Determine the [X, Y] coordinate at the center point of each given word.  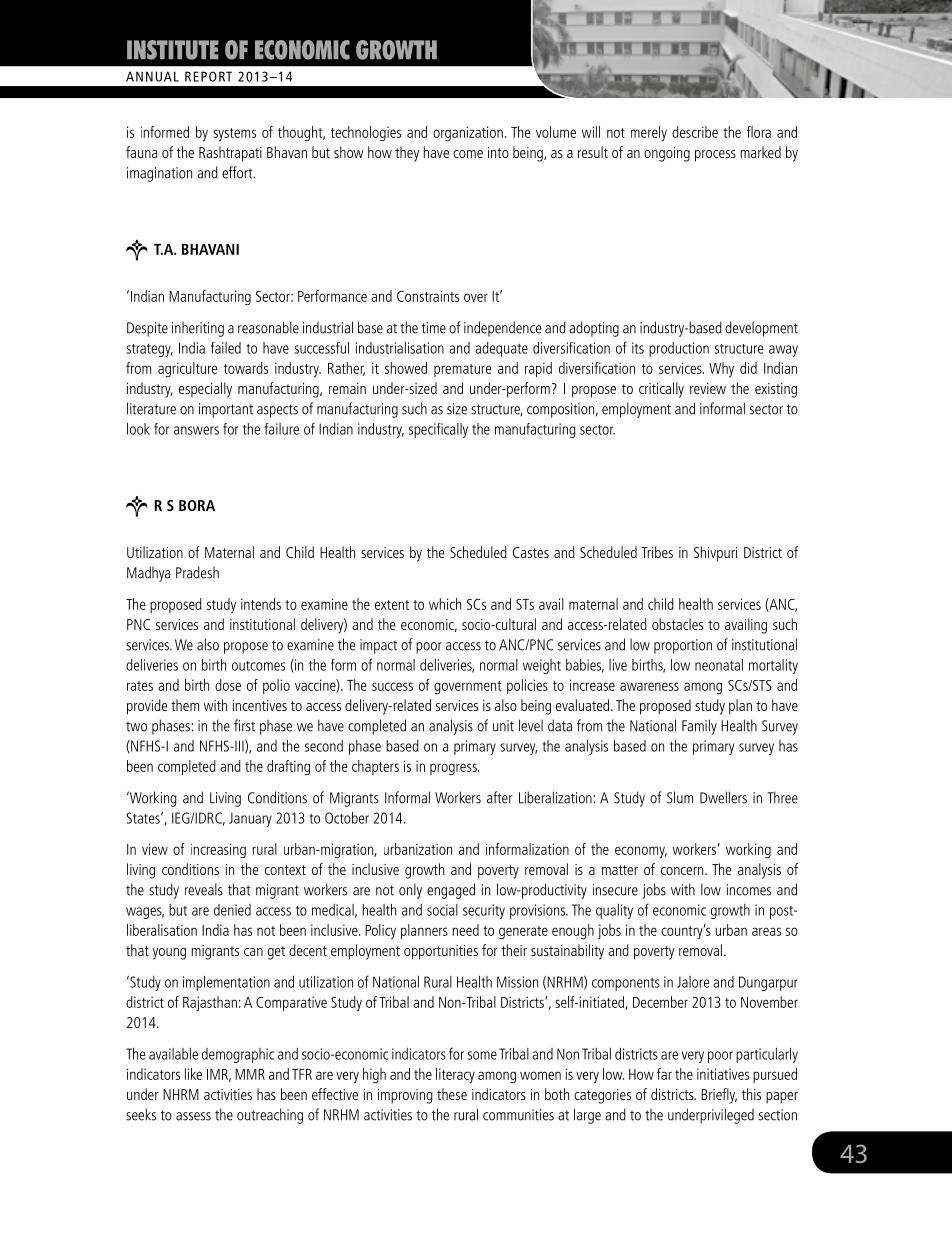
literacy [455, 1075]
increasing [218, 850]
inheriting [198, 329]
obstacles [677, 624]
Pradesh [197, 572]
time [434, 328]
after [500, 797]
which [445, 604]
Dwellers [723, 797]
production [679, 349]
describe [695, 132]
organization [468, 133]
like [193, 1074]
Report [208, 76]
